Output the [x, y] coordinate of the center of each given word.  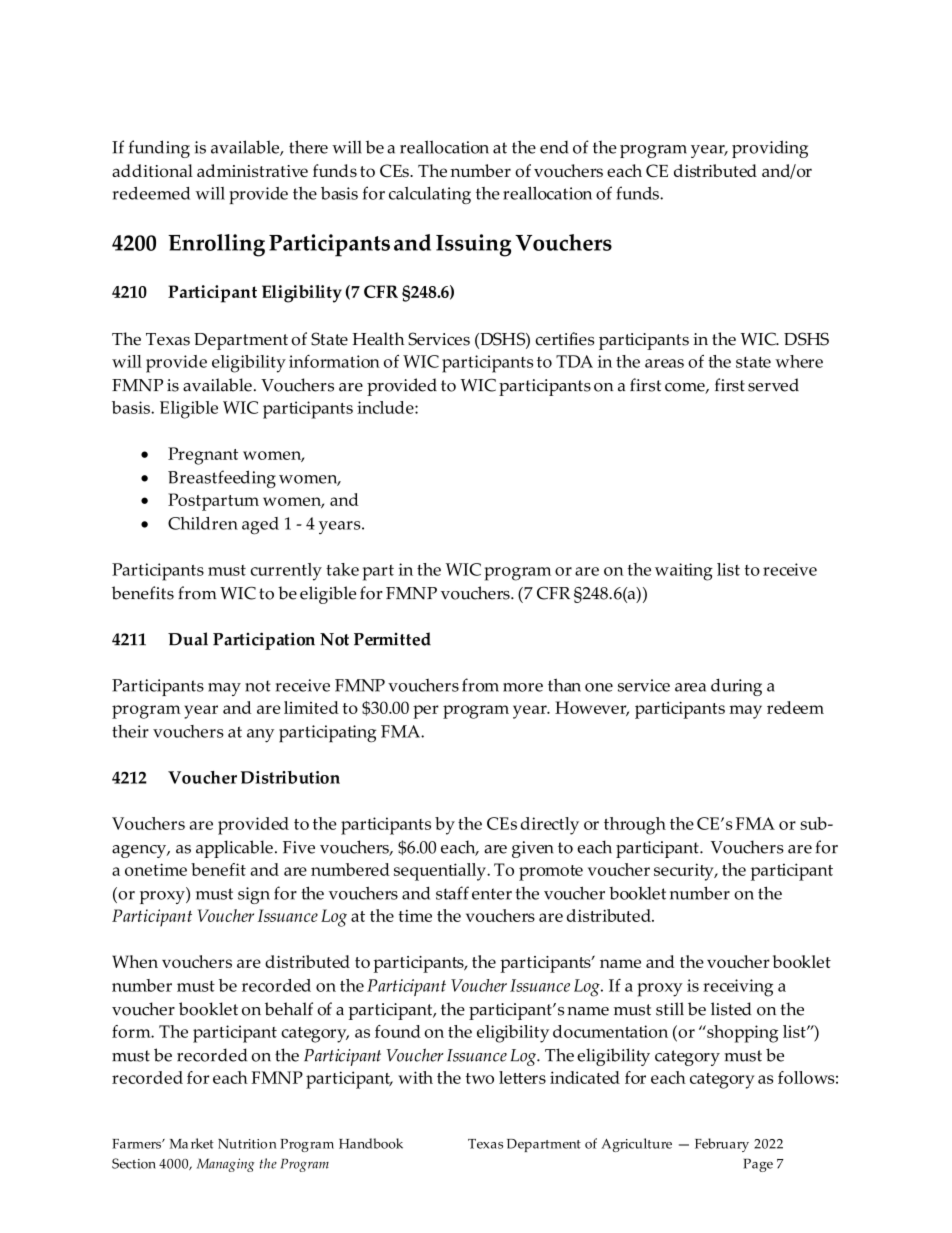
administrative [252, 170]
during [736, 687]
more [523, 687]
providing [770, 149]
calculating [430, 195]
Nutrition [247, 1144]
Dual [188, 639]
